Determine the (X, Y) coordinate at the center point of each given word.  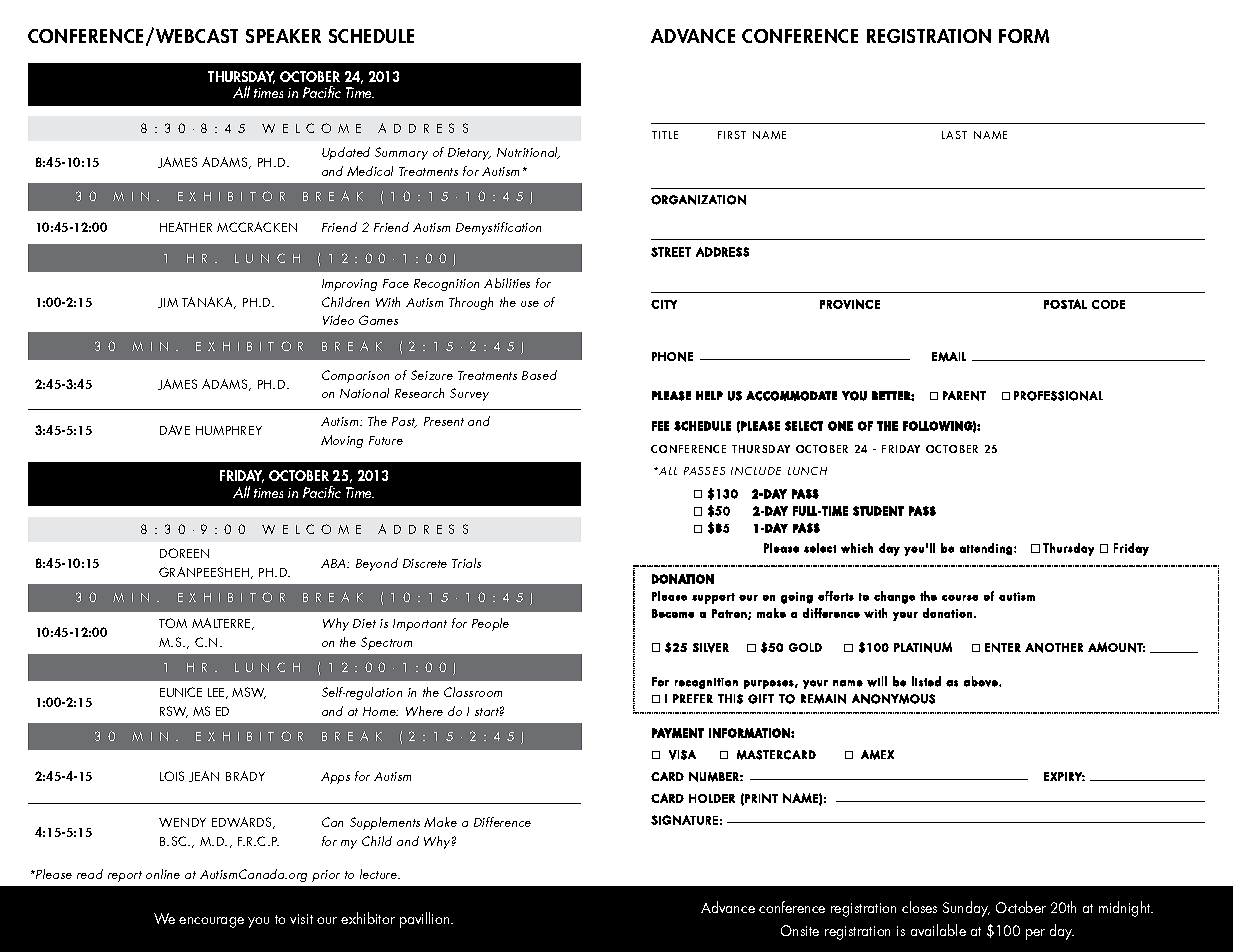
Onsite (800, 930)
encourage (211, 922)
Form (1024, 36)
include (756, 471)
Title (665, 135)
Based (539, 375)
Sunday (966, 909)
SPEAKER (283, 36)
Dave (175, 430)
